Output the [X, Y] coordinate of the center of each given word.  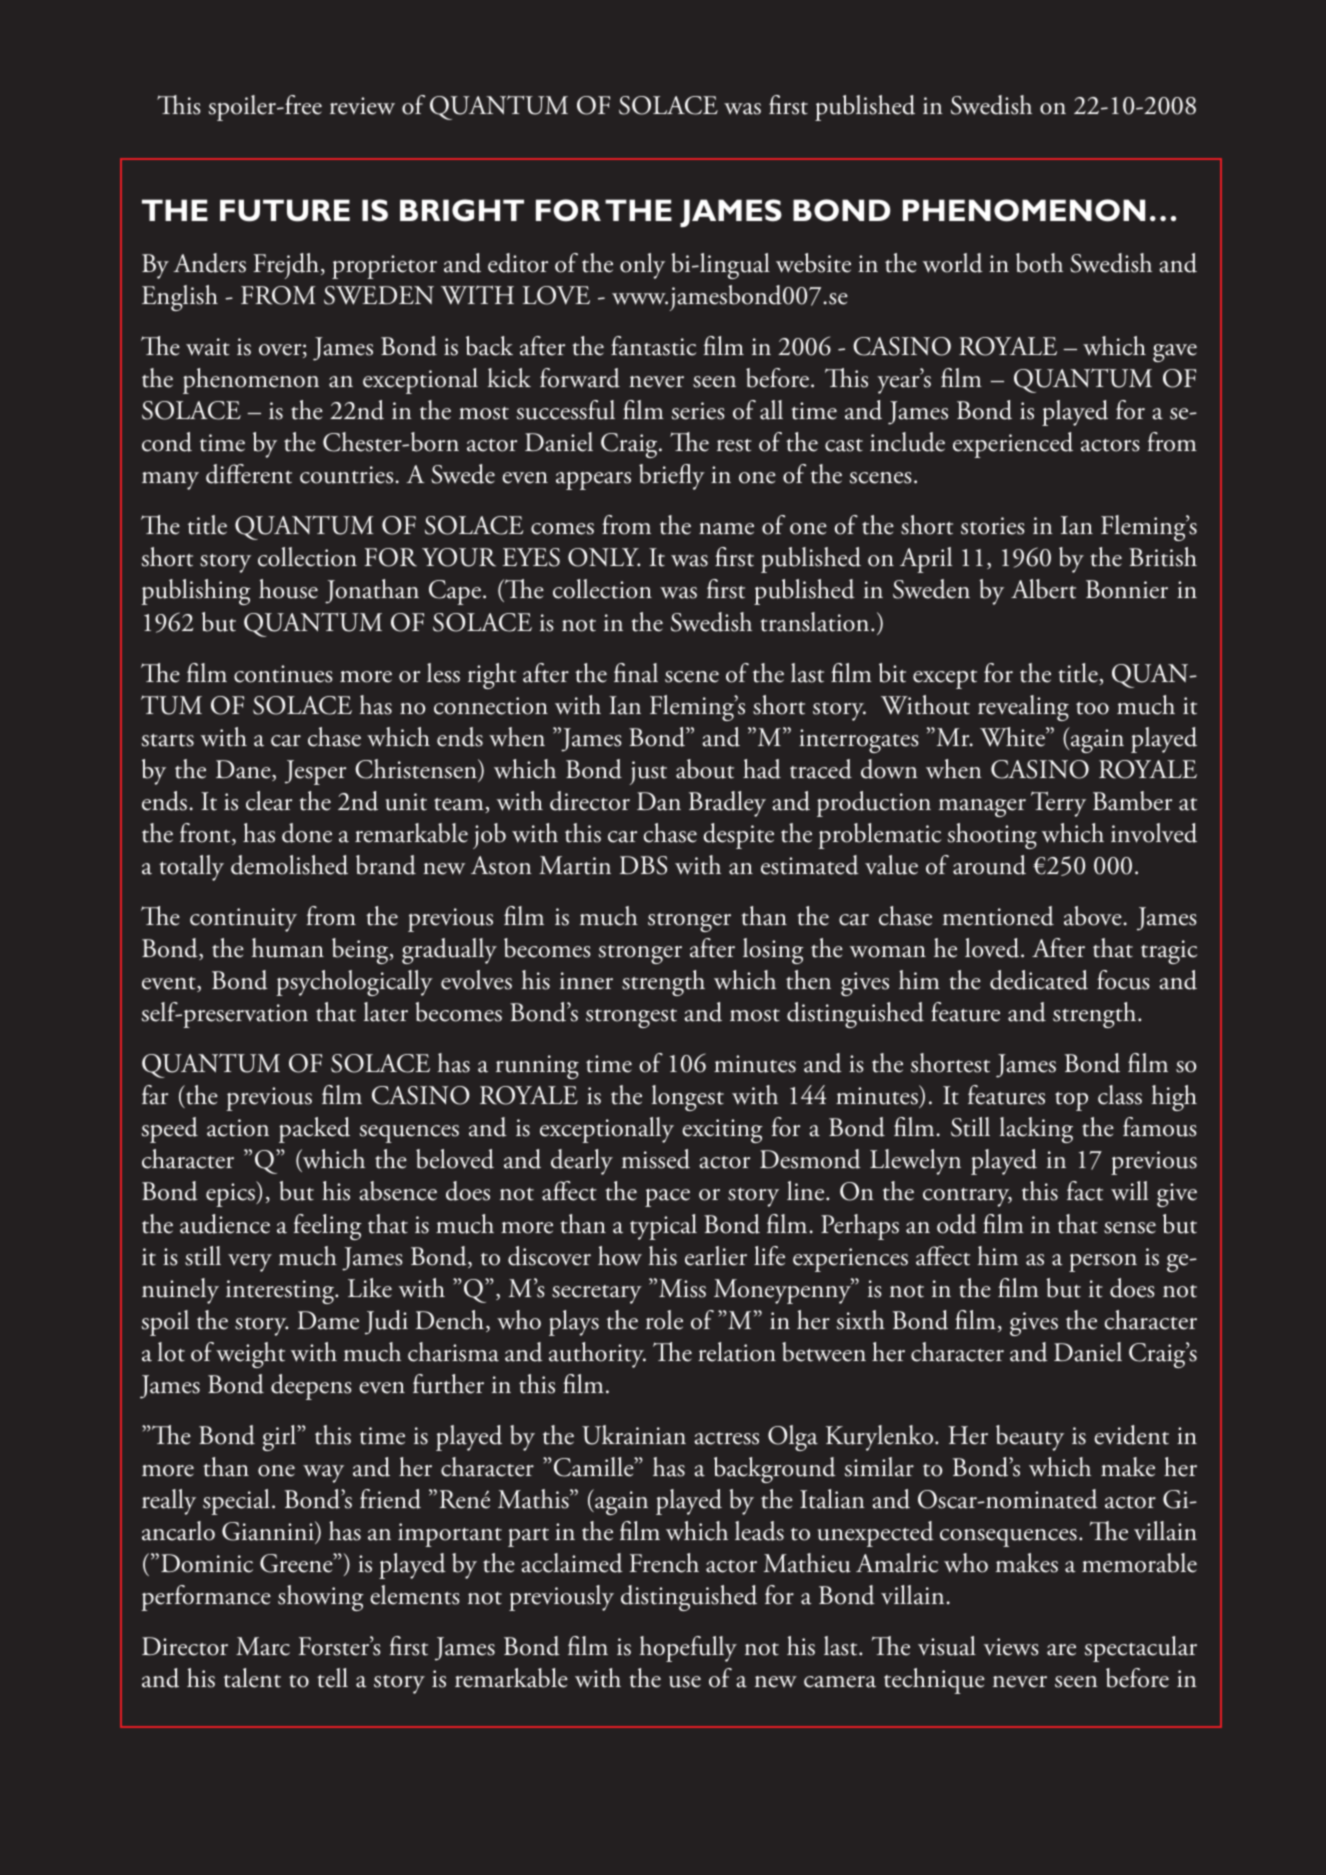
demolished [289, 865]
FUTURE [285, 210]
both [1039, 263]
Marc [263, 1646]
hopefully [688, 1649]
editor [518, 263]
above [1094, 916]
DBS [643, 865]
